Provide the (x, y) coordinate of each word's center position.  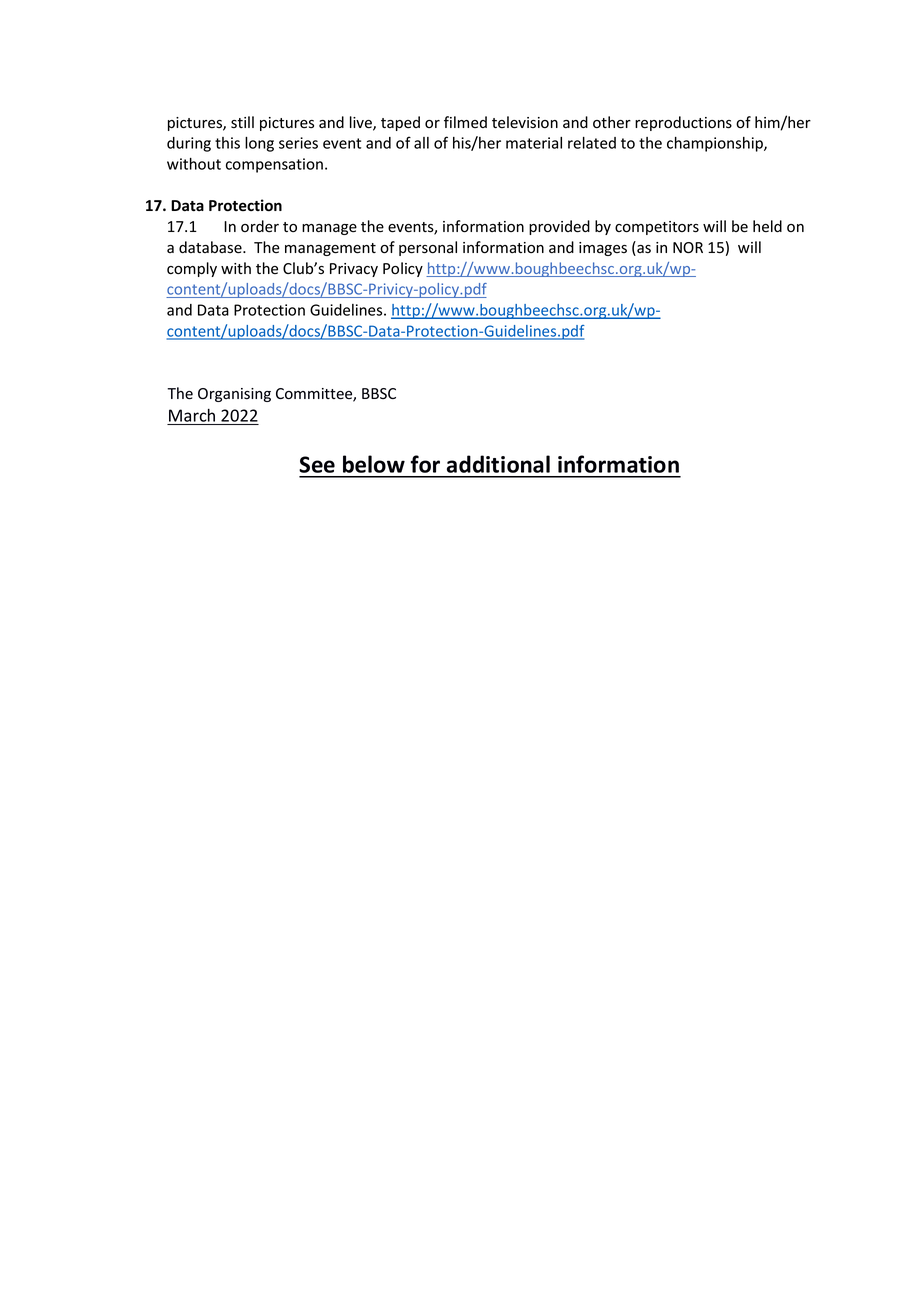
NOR (688, 247)
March (192, 415)
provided (559, 227)
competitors (657, 228)
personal (428, 248)
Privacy (354, 270)
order (260, 226)
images (603, 249)
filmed (465, 122)
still (242, 122)
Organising (234, 395)
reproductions (683, 123)
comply (192, 269)
